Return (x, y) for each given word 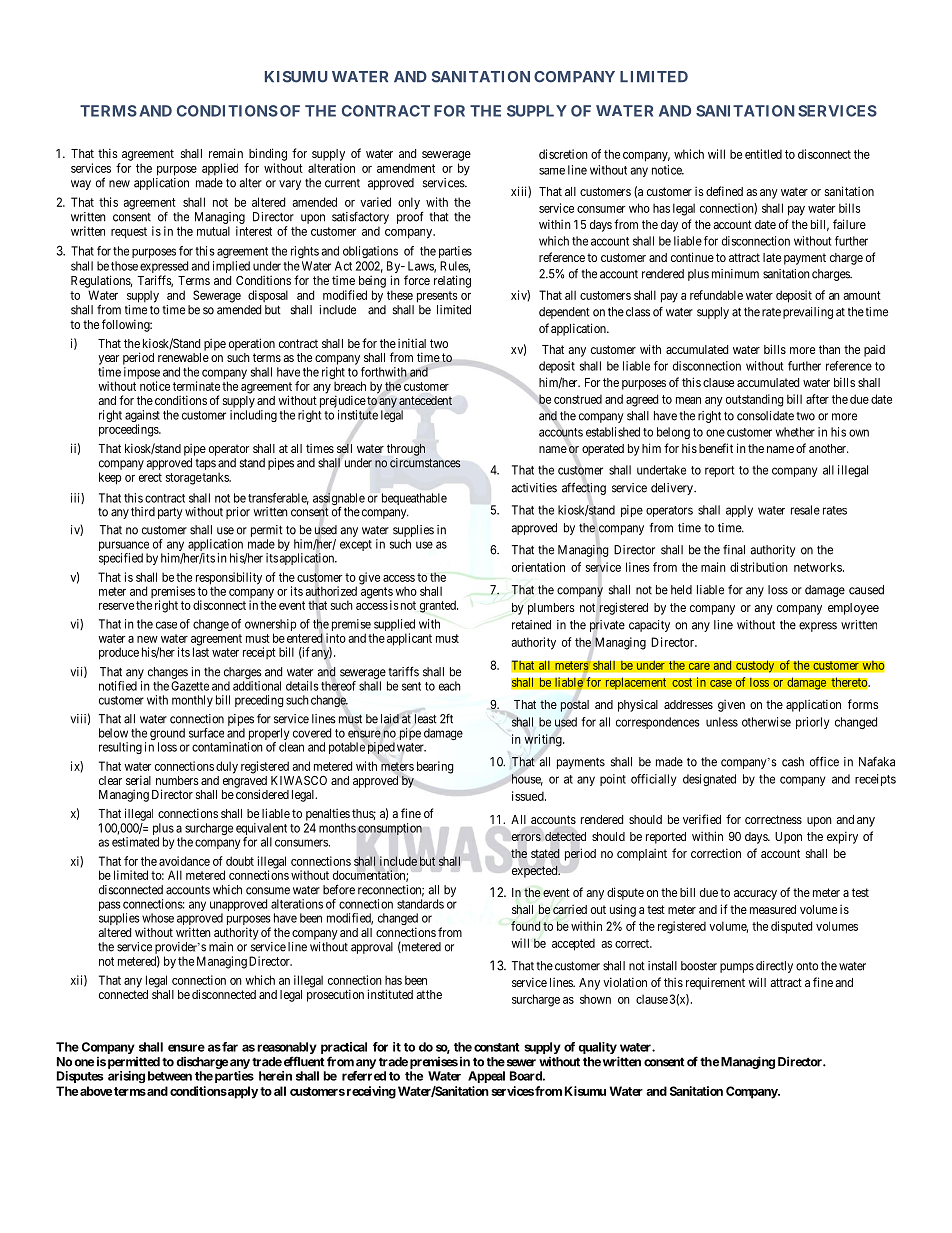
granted (439, 606)
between (170, 1076)
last (201, 652)
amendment (406, 168)
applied (220, 169)
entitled (763, 154)
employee (853, 609)
